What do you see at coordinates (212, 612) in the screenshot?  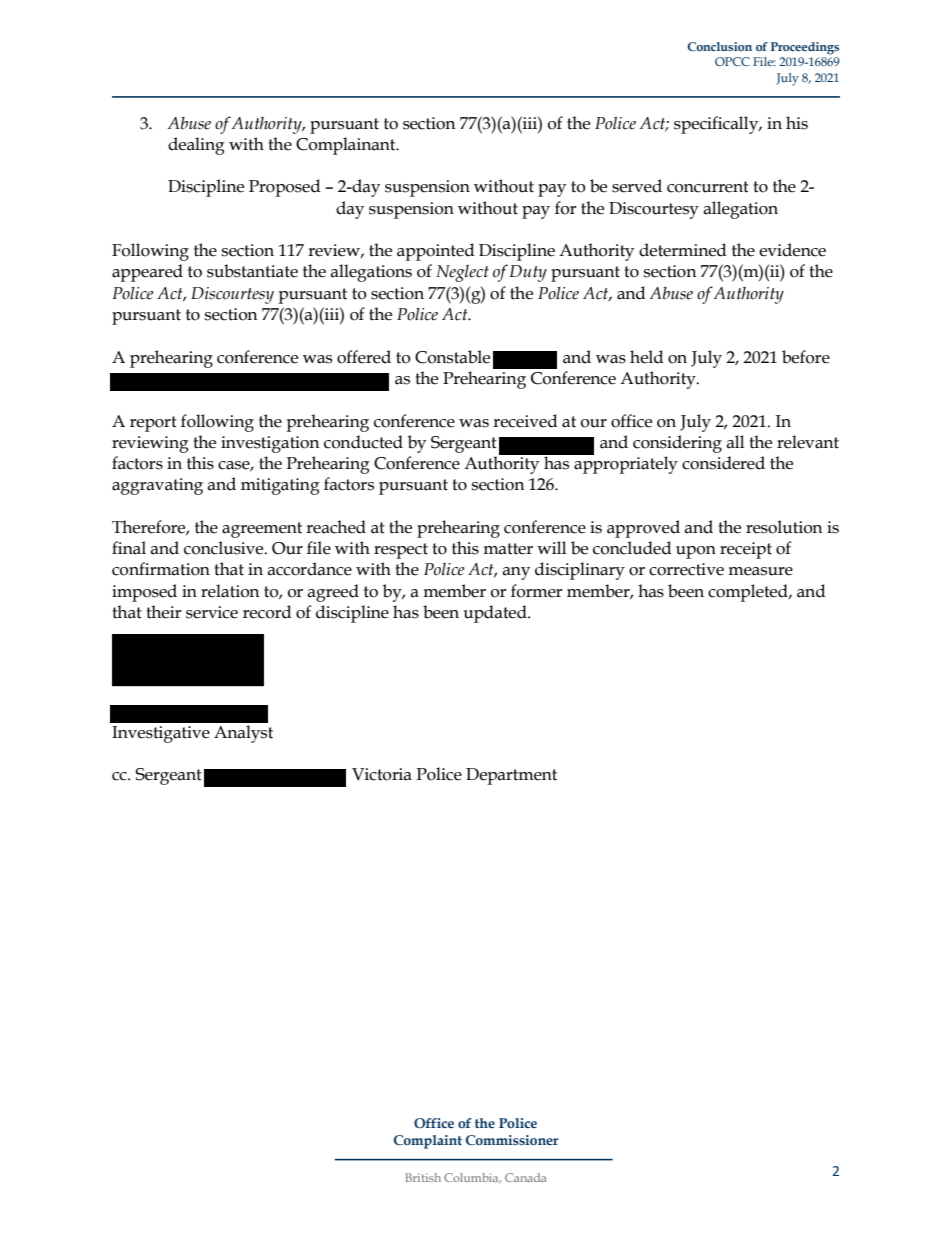 I see `service` at bounding box center [212, 612].
